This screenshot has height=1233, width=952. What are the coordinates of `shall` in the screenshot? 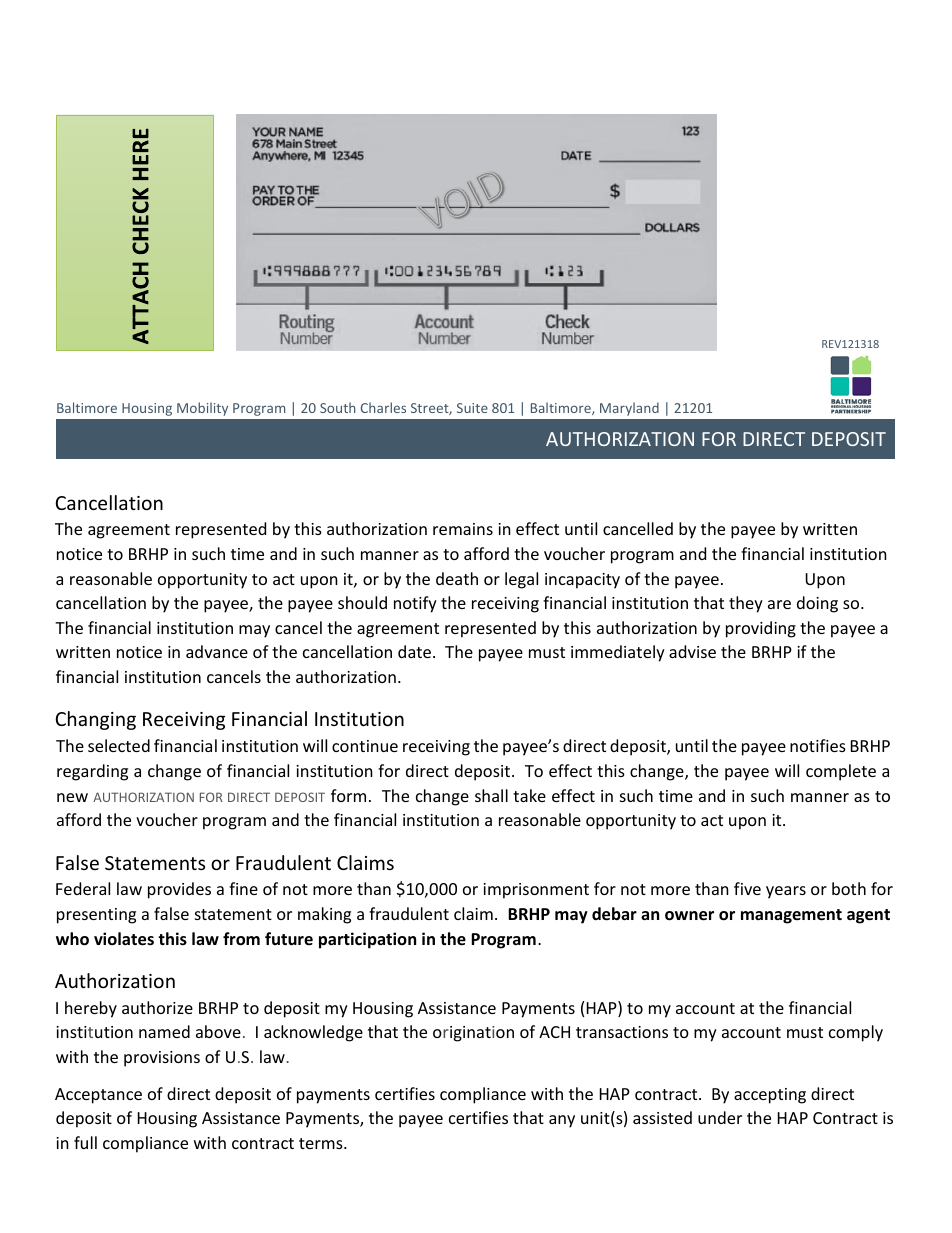 It's located at (491, 795).
